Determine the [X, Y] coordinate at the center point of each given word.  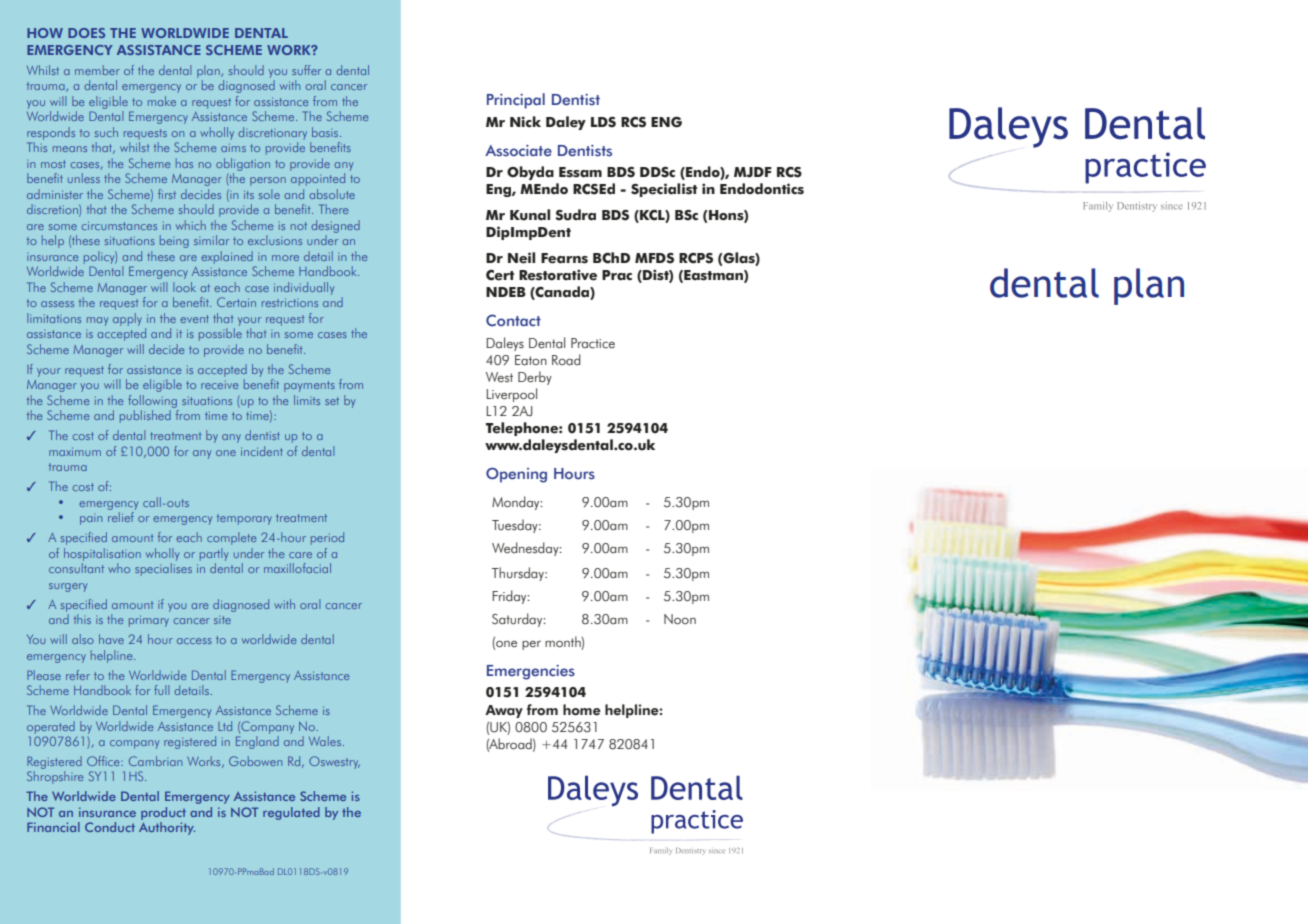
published [145, 416]
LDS [603, 122]
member [97, 70]
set [332, 401]
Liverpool [512, 395]
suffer [306, 70]
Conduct [110, 827]
